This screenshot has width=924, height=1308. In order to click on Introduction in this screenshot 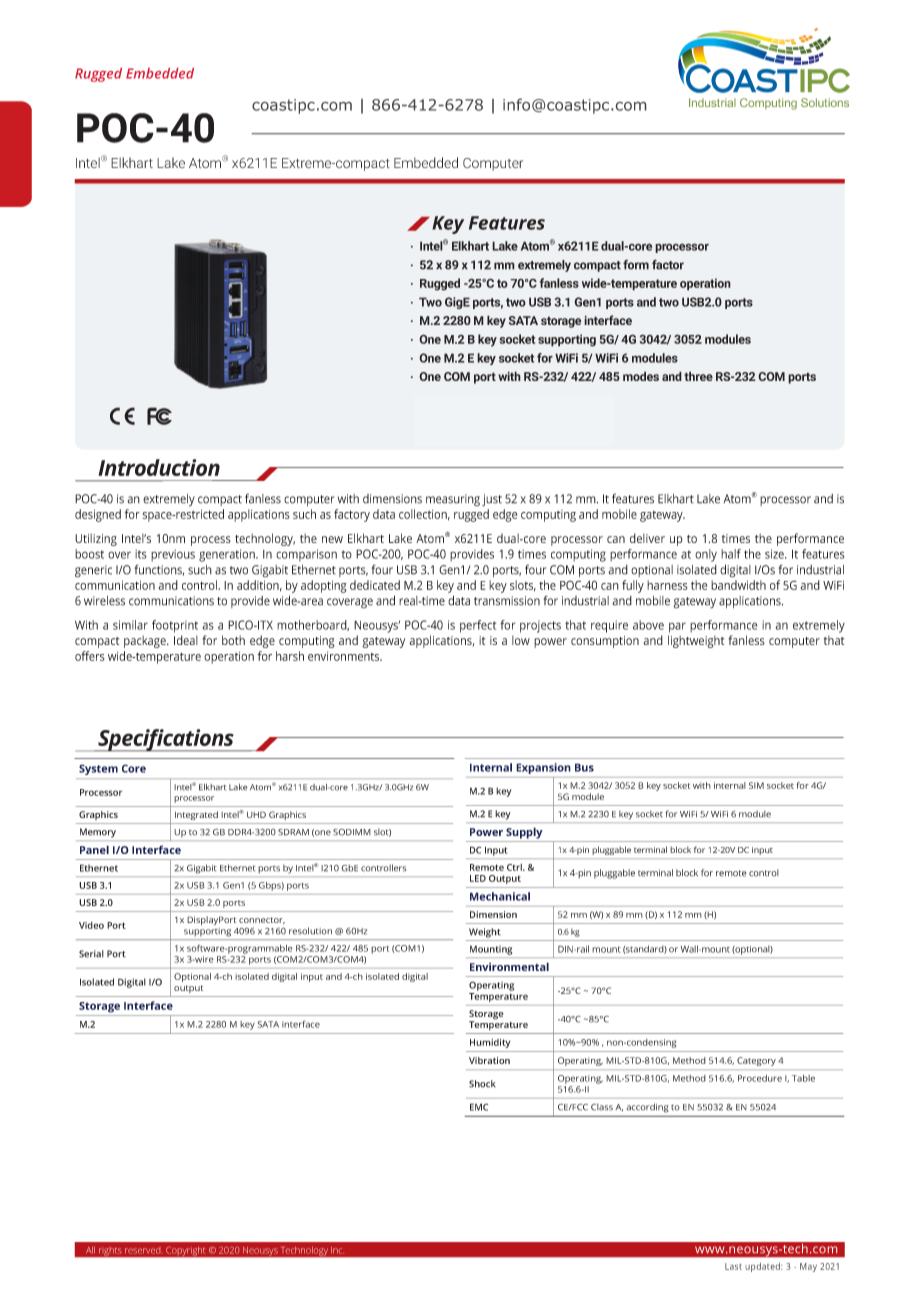, I will do `click(159, 467)`.
